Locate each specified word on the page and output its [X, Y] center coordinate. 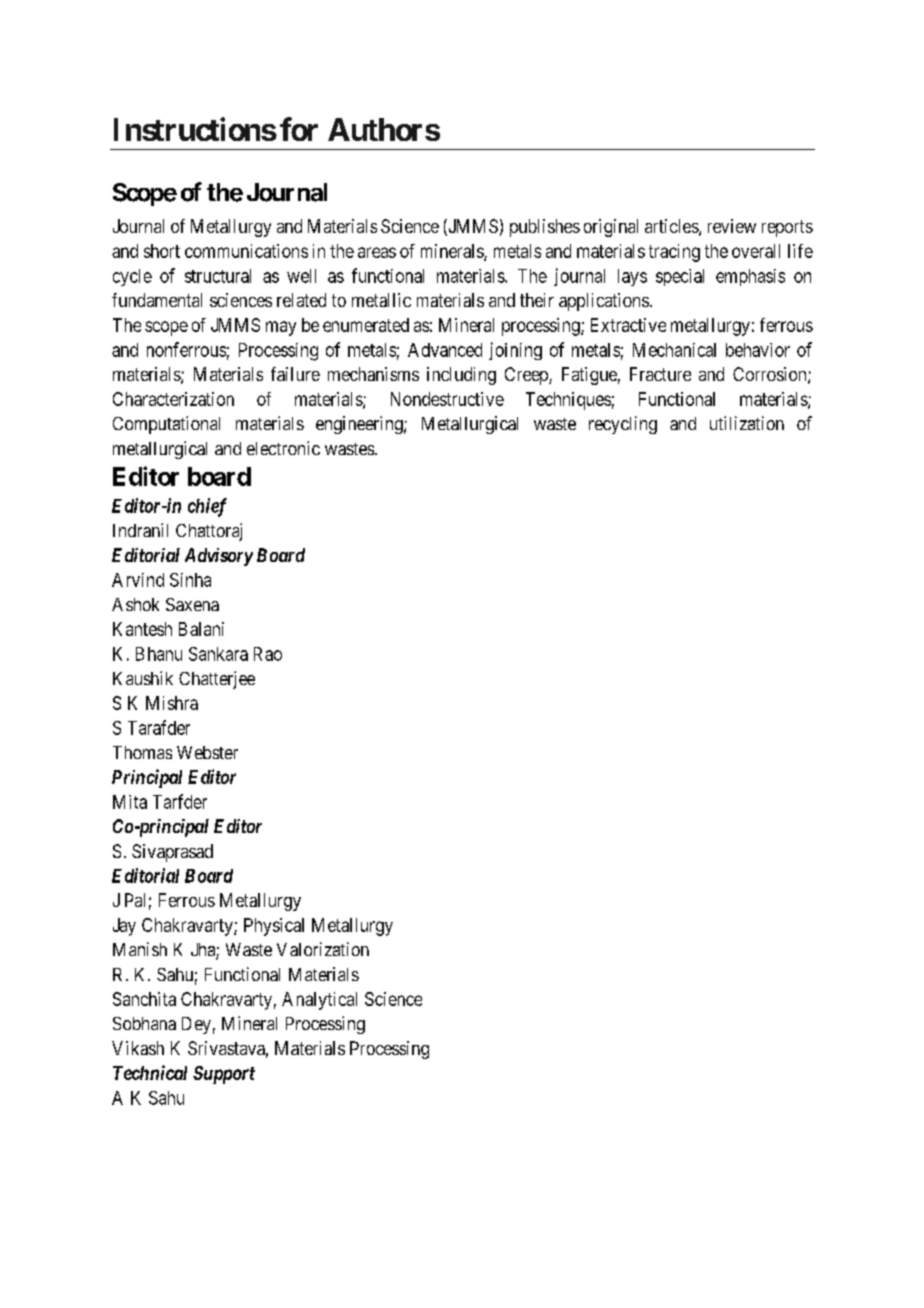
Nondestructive [447, 399]
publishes [545, 228]
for [299, 129]
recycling [623, 425]
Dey [196, 1025]
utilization [747, 423]
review [732, 226]
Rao [268, 654]
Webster [207, 752]
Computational [166, 425]
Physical [274, 927]
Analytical [319, 1001]
